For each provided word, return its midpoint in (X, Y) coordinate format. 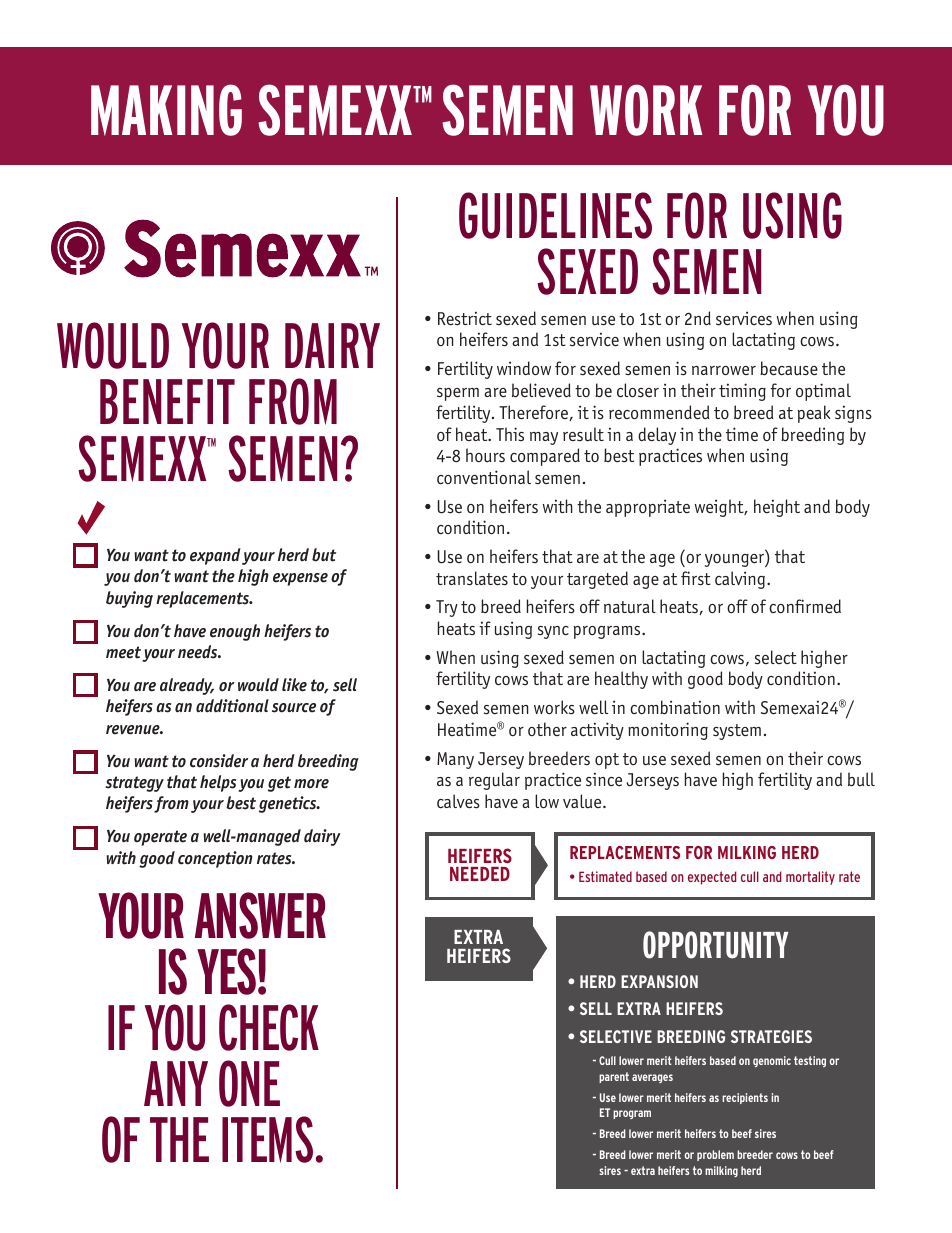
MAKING (166, 110)
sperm (458, 394)
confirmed (805, 606)
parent (614, 1077)
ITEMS (267, 1139)
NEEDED (480, 874)
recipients (745, 1098)
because (789, 368)
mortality (810, 878)
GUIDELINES (555, 215)
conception (215, 859)
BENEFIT (167, 401)
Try (447, 608)
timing (742, 392)
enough (235, 632)
